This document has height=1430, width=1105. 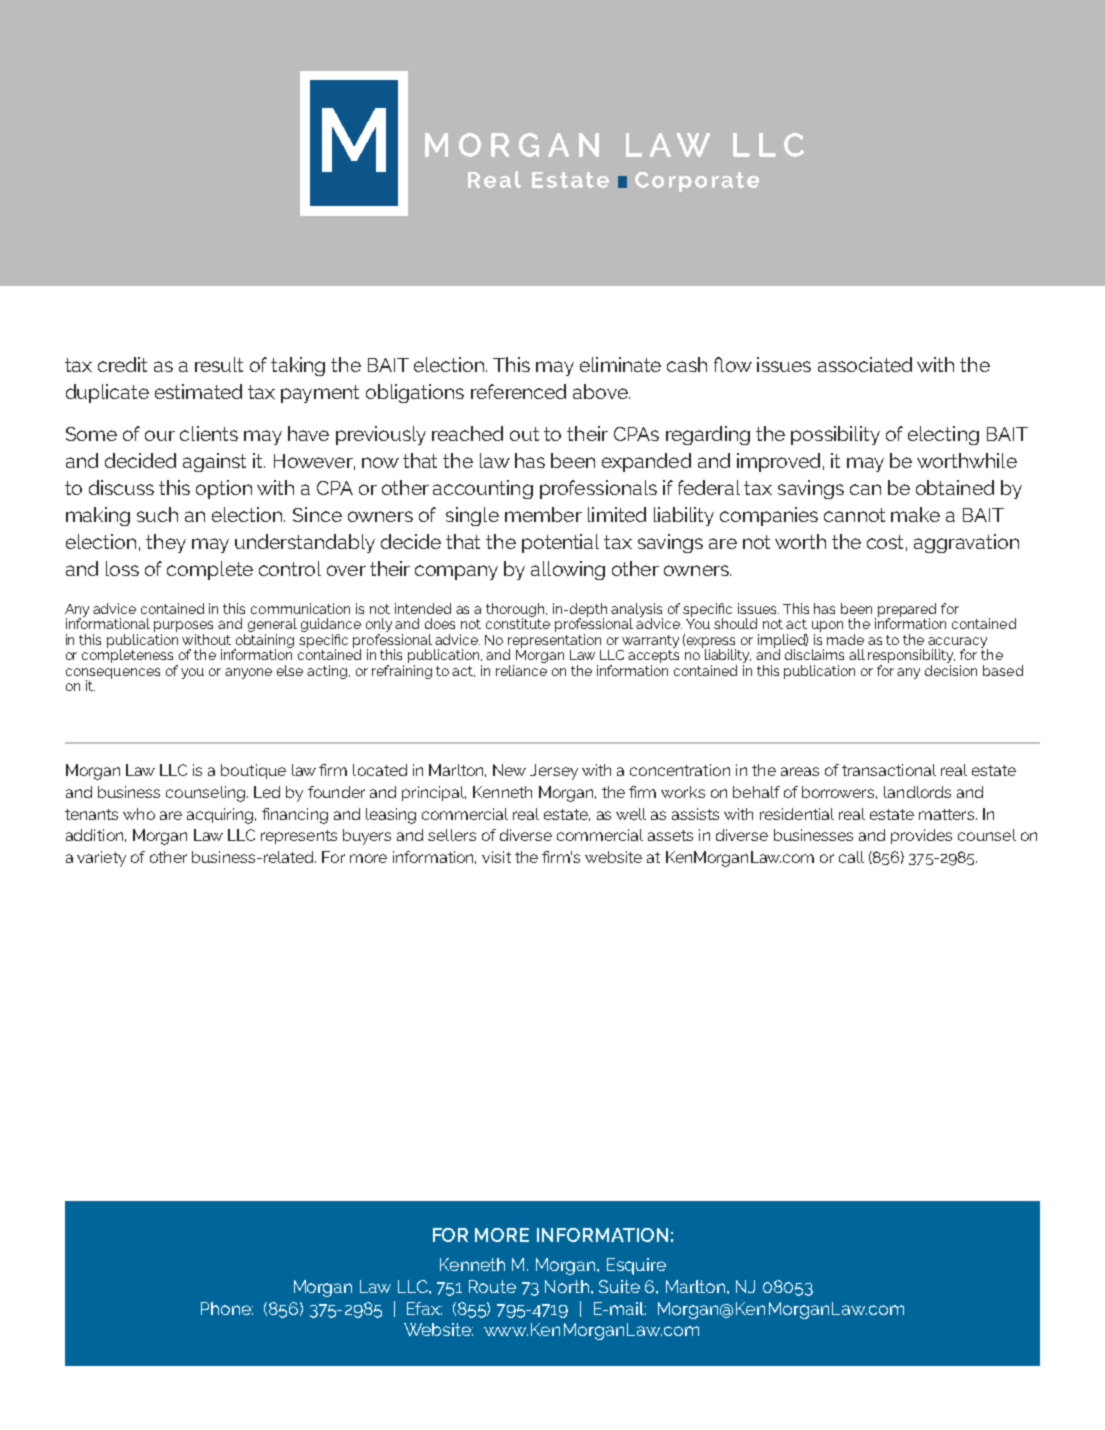 I want to click on Esquire, so click(x=636, y=1266).
